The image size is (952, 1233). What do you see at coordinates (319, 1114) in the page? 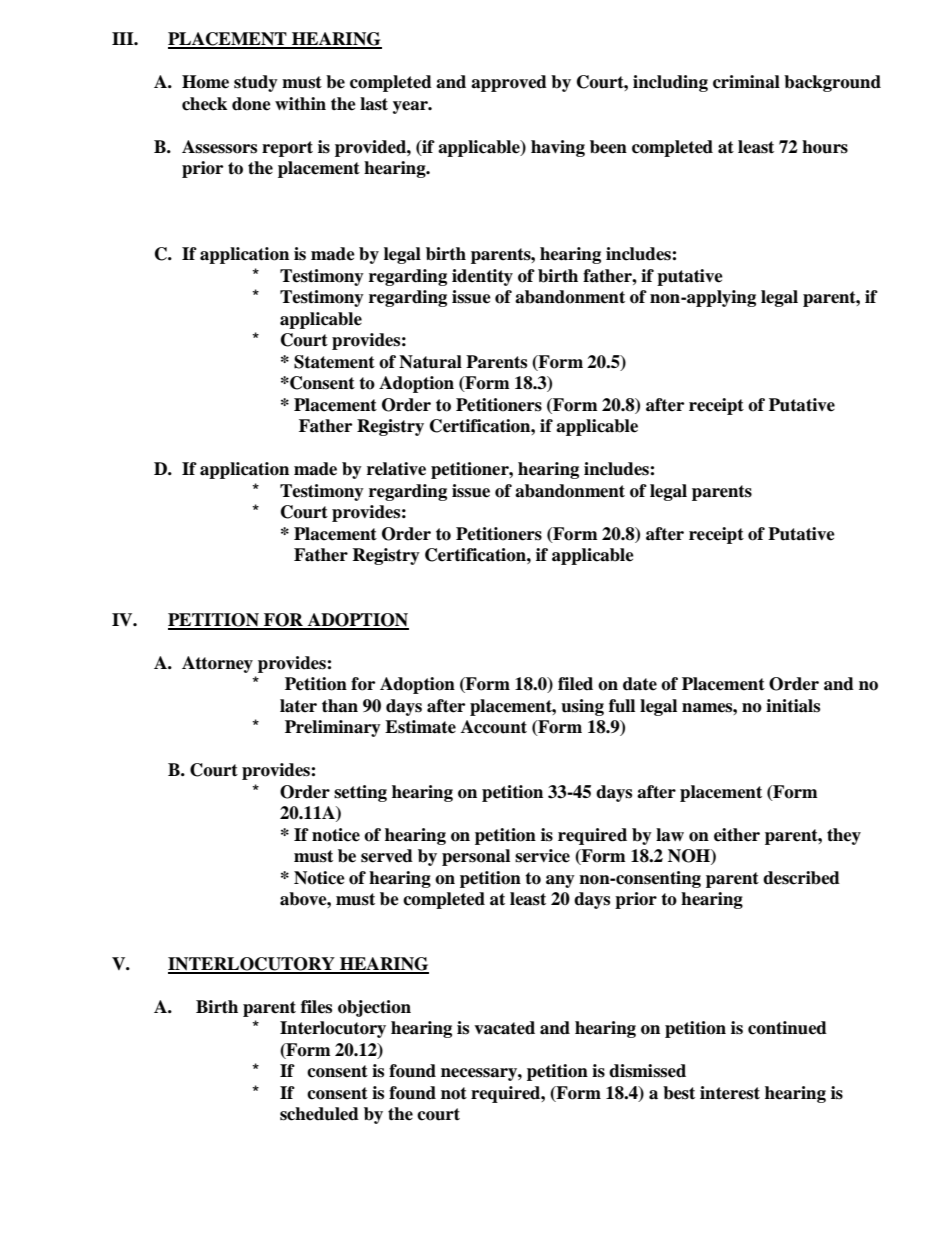
I see `scheduled` at bounding box center [319, 1114].
